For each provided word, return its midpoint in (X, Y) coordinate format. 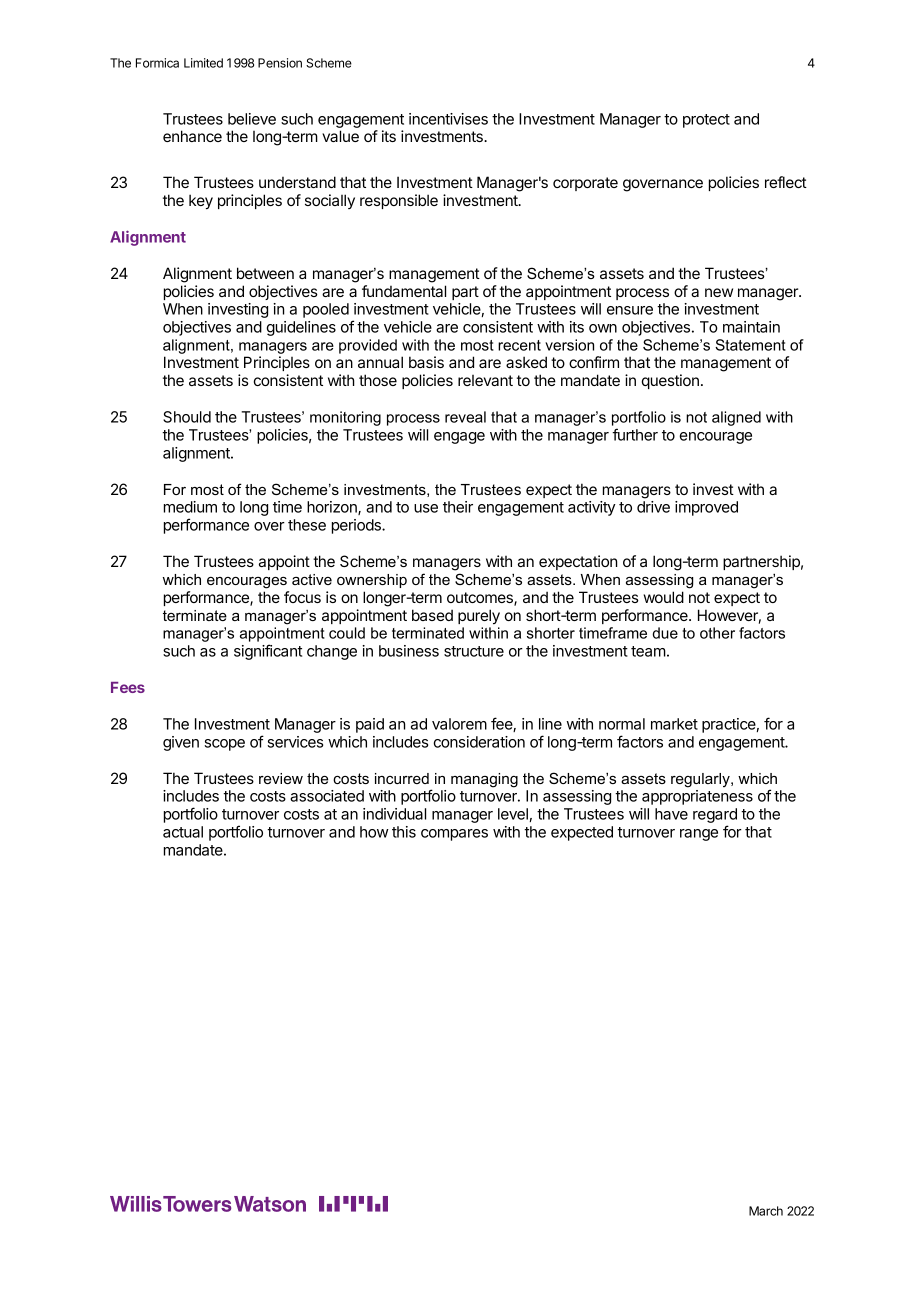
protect (706, 121)
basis (426, 362)
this (404, 832)
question (670, 381)
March (766, 1211)
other (717, 633)
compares (454, 835)
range (699, 835)
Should (187, 417)
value (340, 136)
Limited (203, 63)
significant (268, 652)
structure (474, 651)
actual (183, 832)
